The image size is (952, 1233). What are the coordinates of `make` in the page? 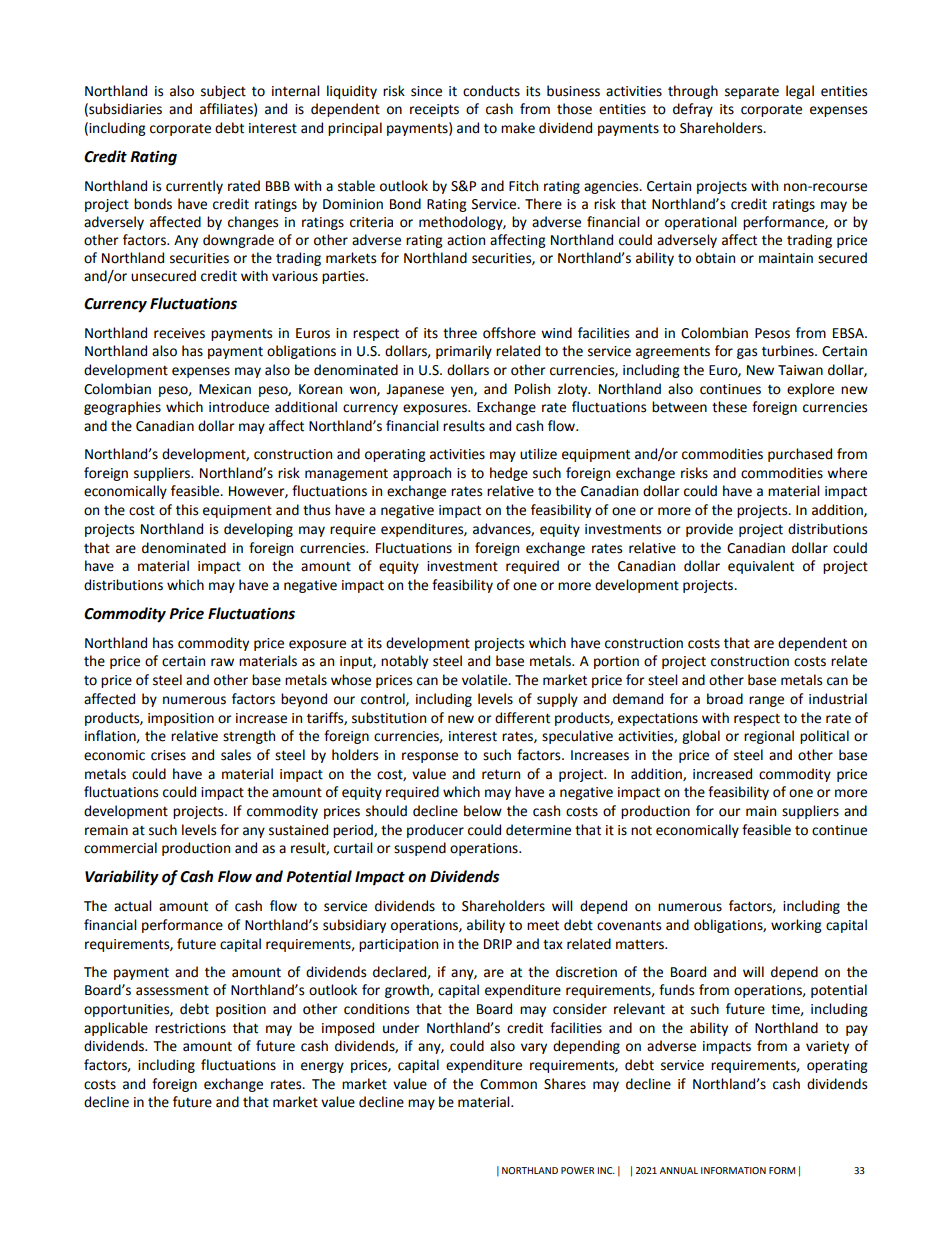 It's located at (518, 128).
